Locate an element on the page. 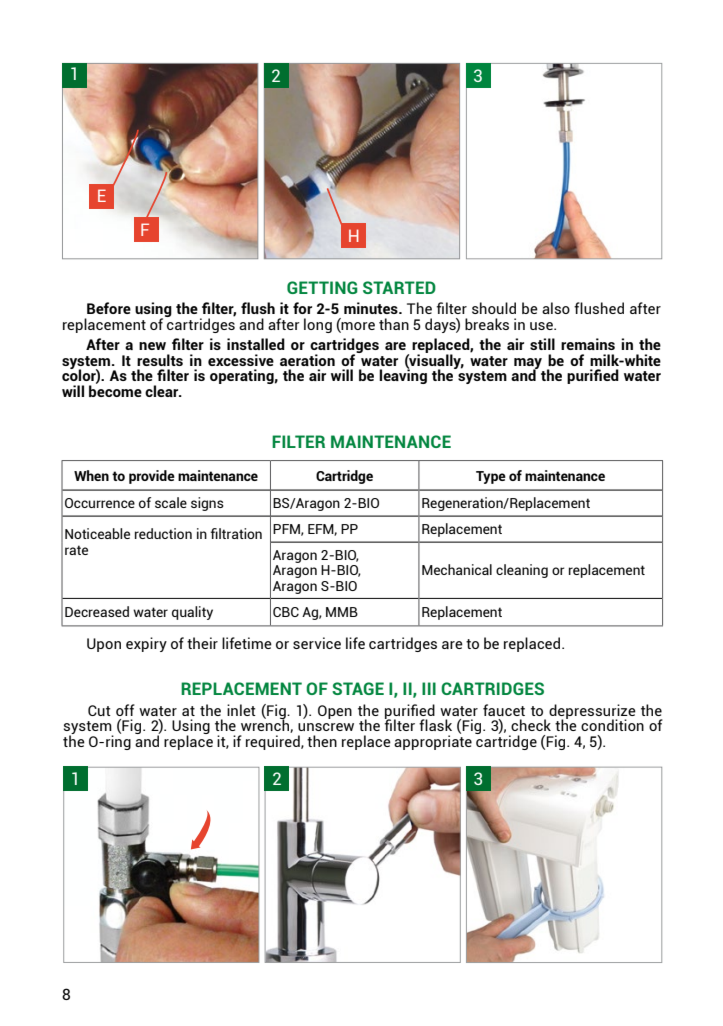 This document has height=1026, width=723. Type is located at coordinates (491, 477).
